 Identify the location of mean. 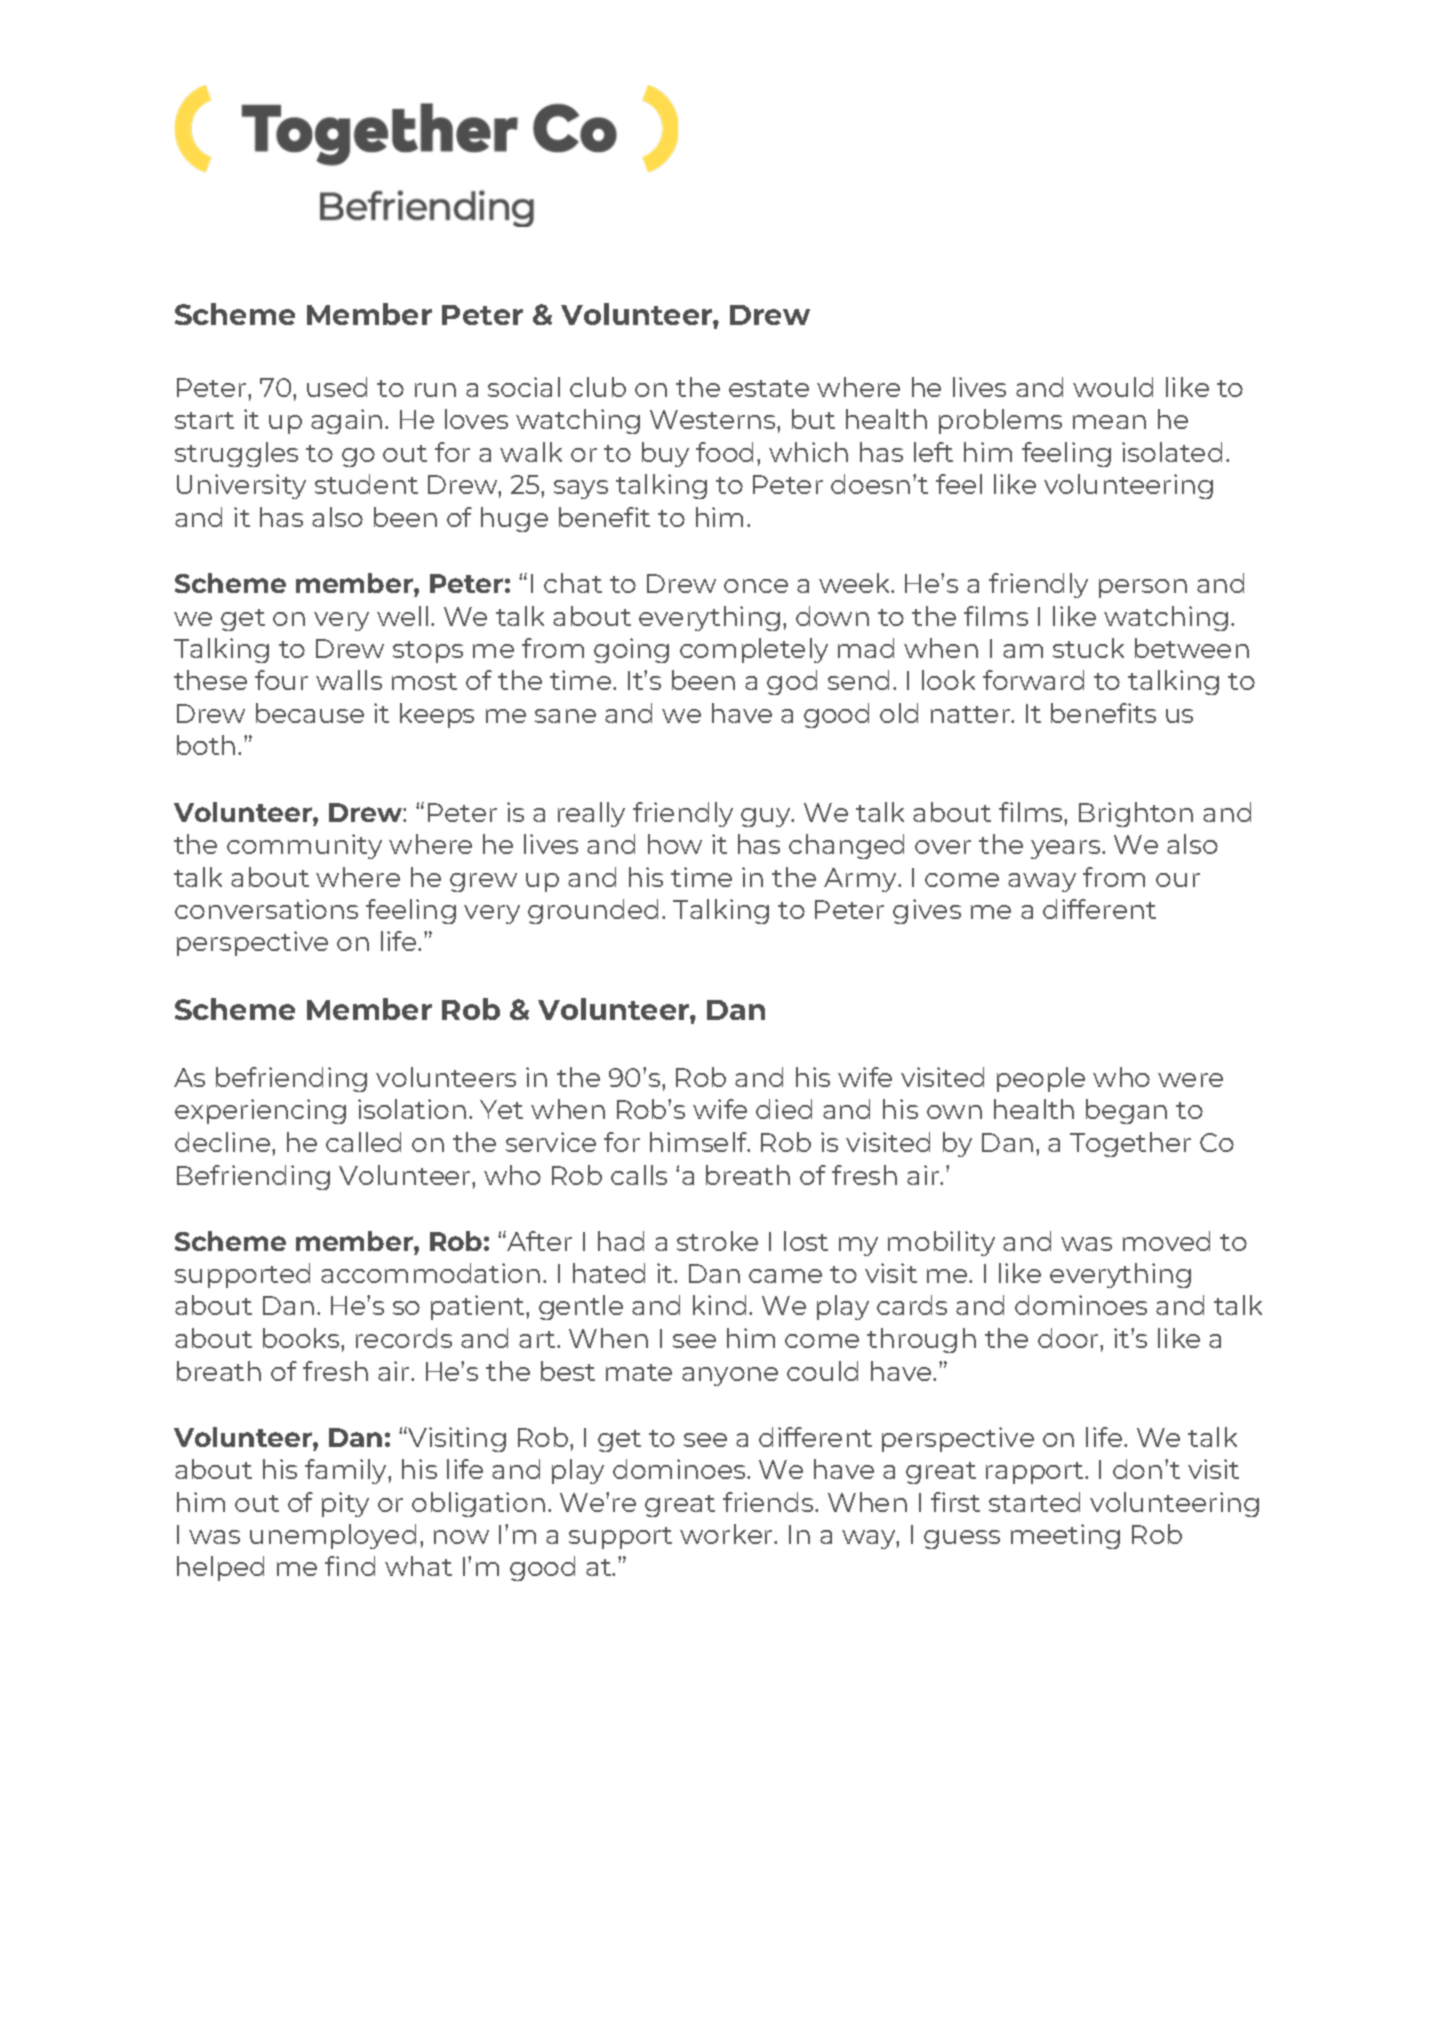
(1109, 422).
